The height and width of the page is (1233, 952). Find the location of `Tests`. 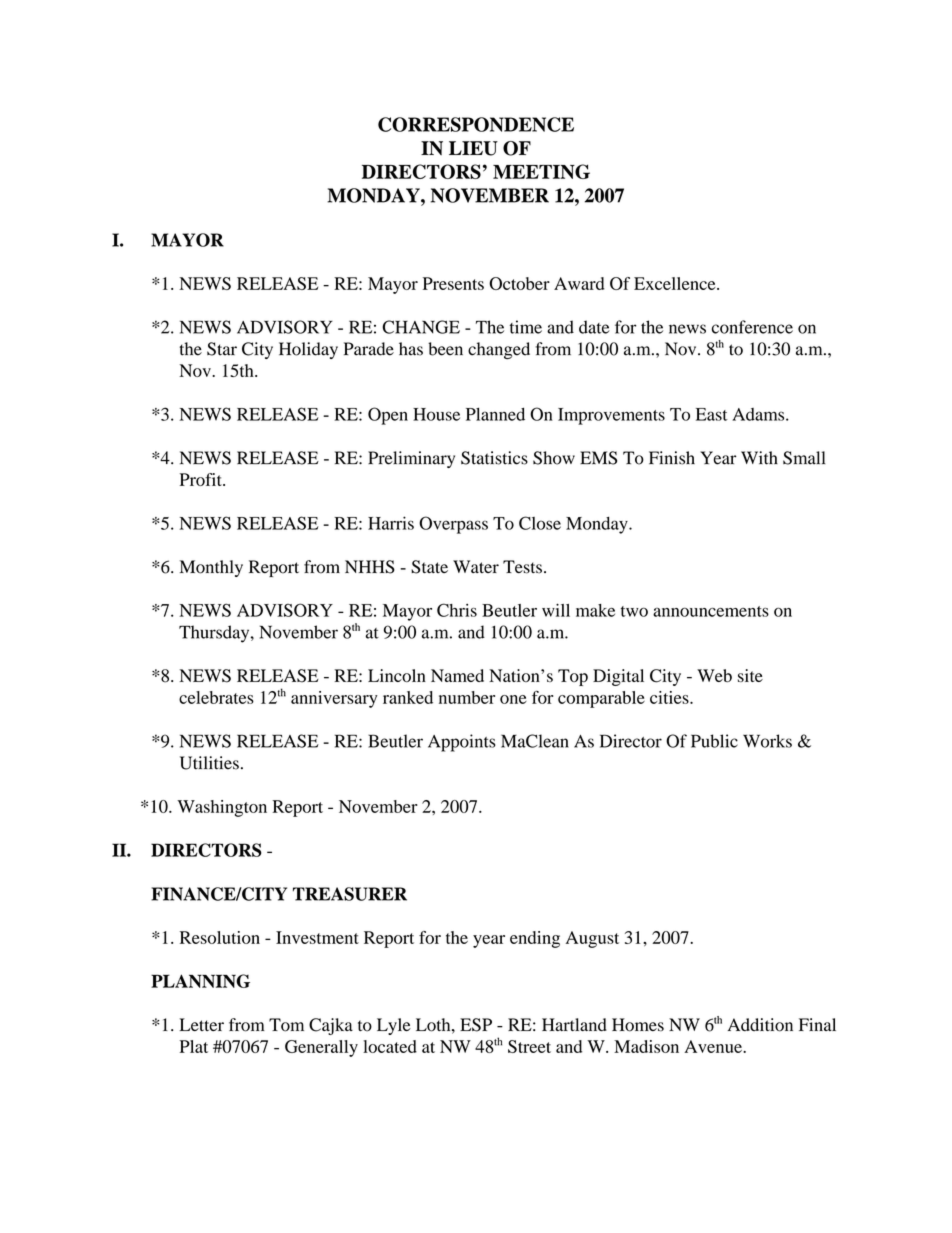

Tests is located at coordinates (522, 567).
